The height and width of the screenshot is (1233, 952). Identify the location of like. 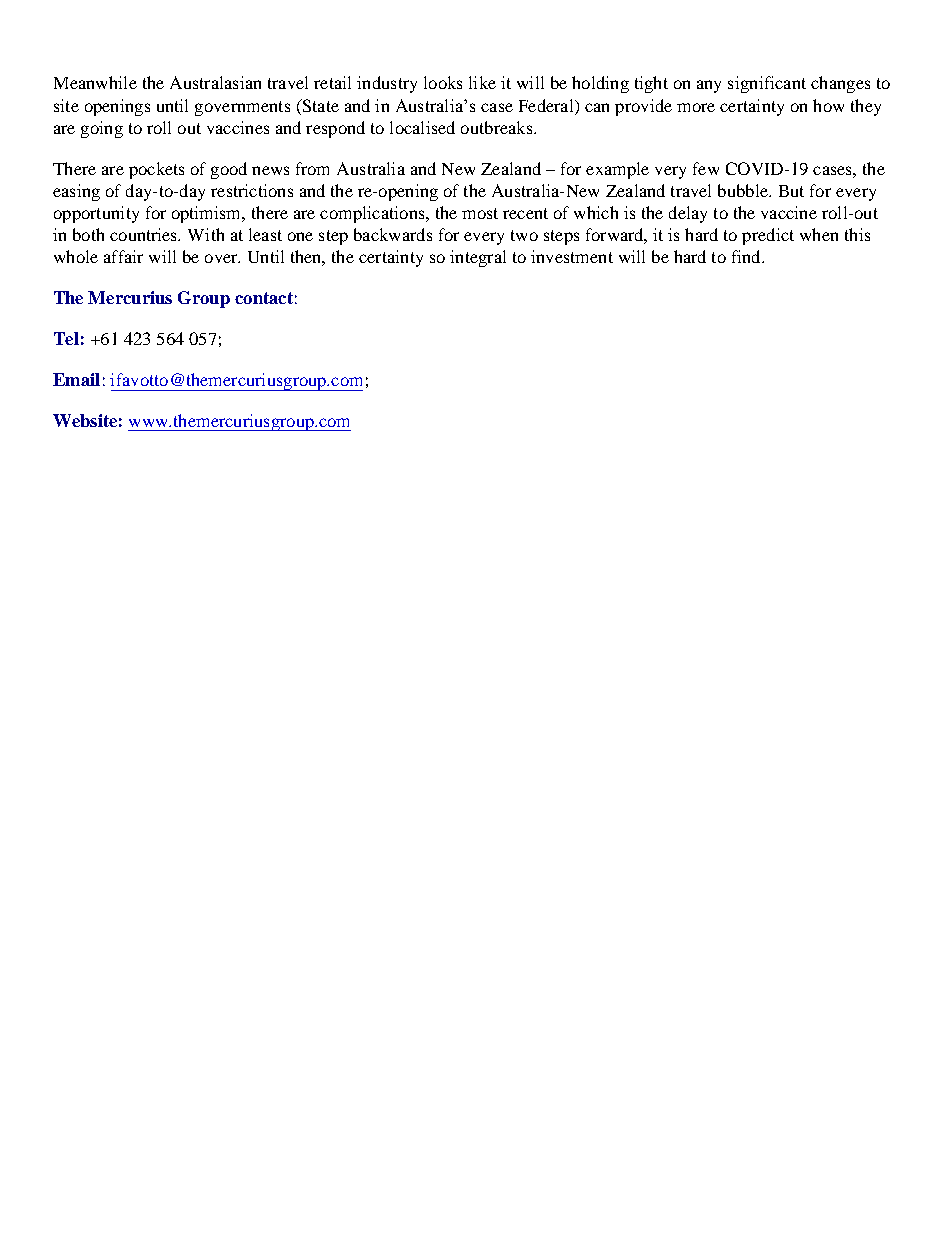
(482, 82).
